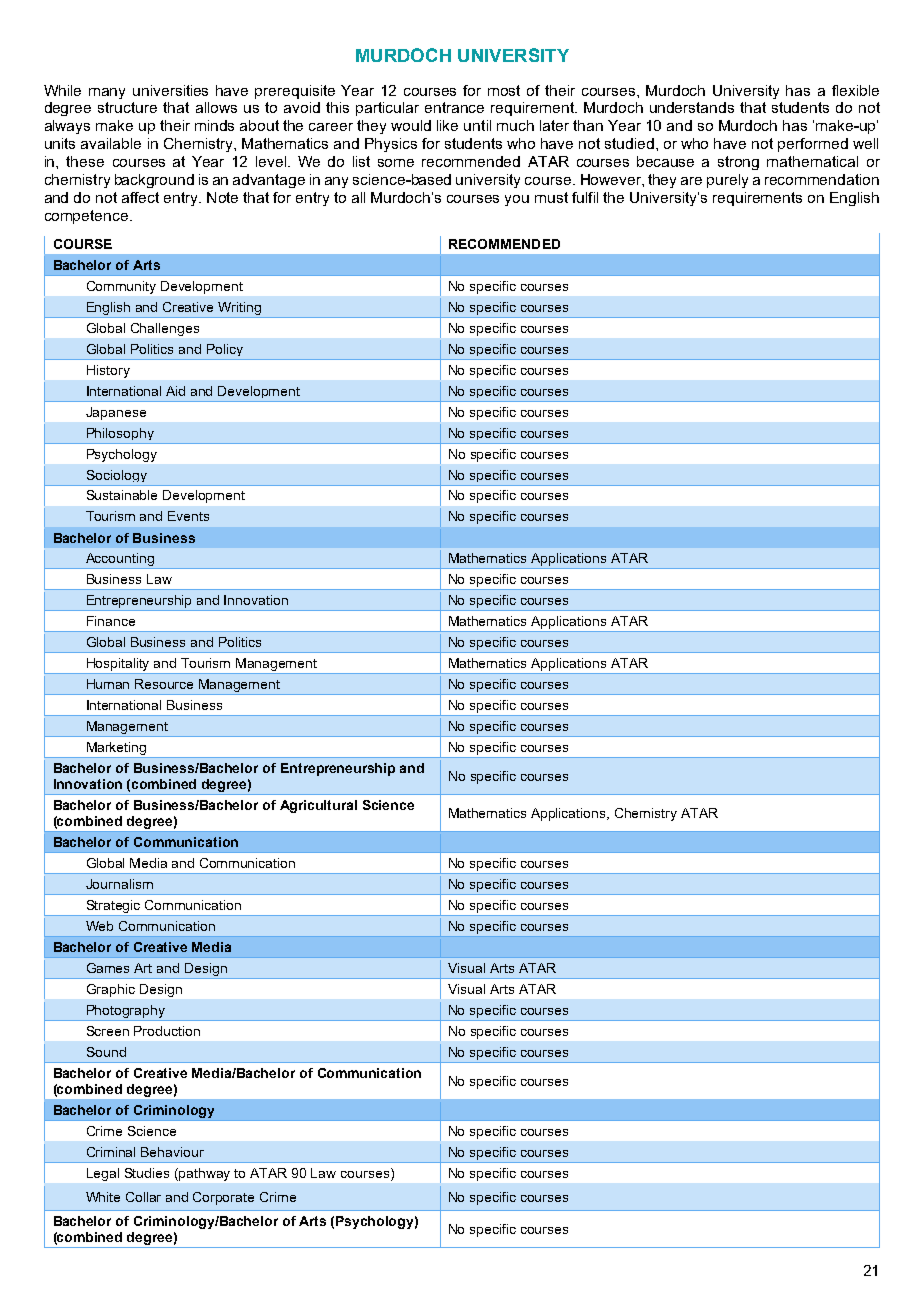 The width and height of the screenshot is (924, 1308). Describe the element at coordinates (813, 145) in the screenshot. I see `performed` at that location.
